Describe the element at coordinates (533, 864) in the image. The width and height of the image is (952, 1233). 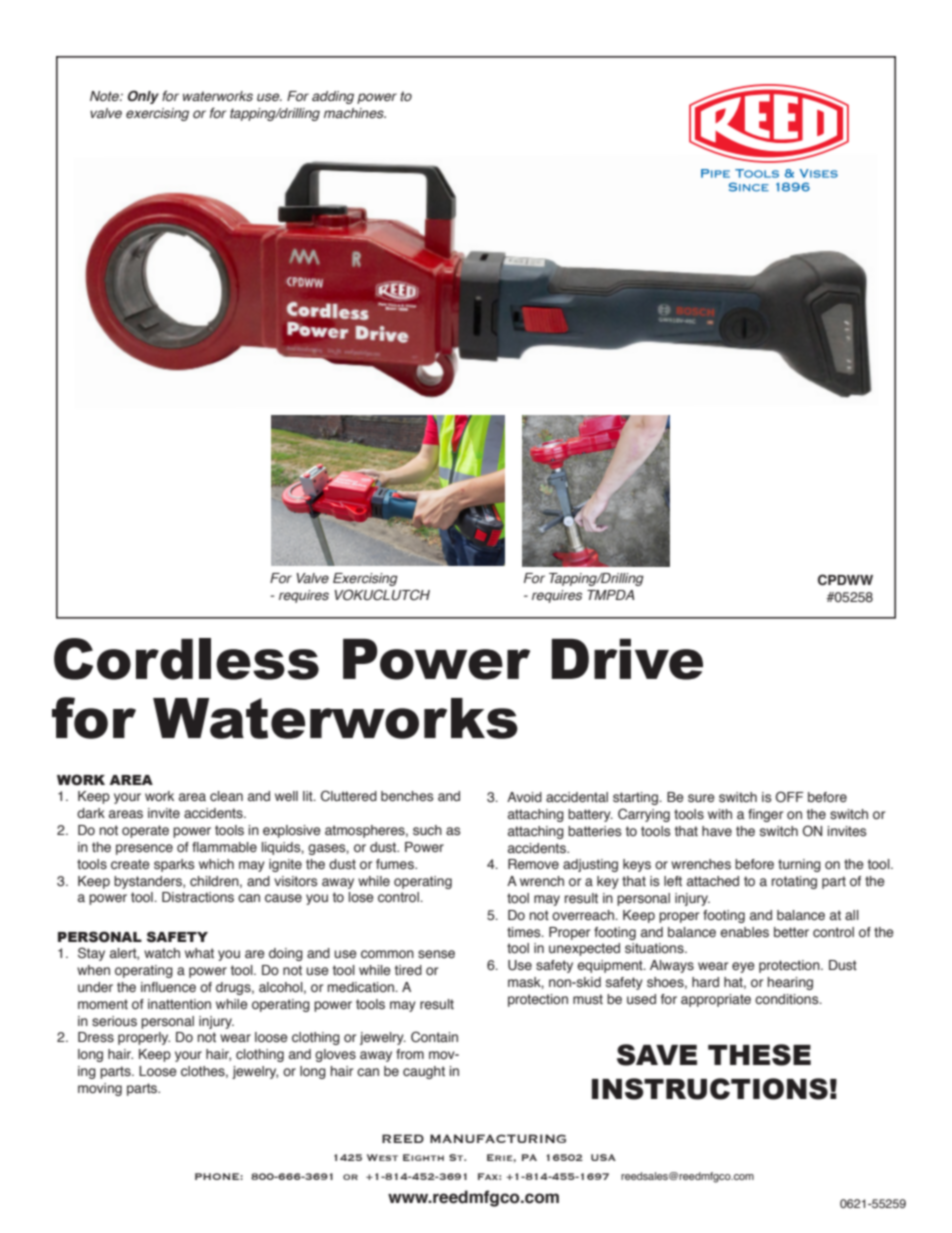
I see `Remove` at that location.
